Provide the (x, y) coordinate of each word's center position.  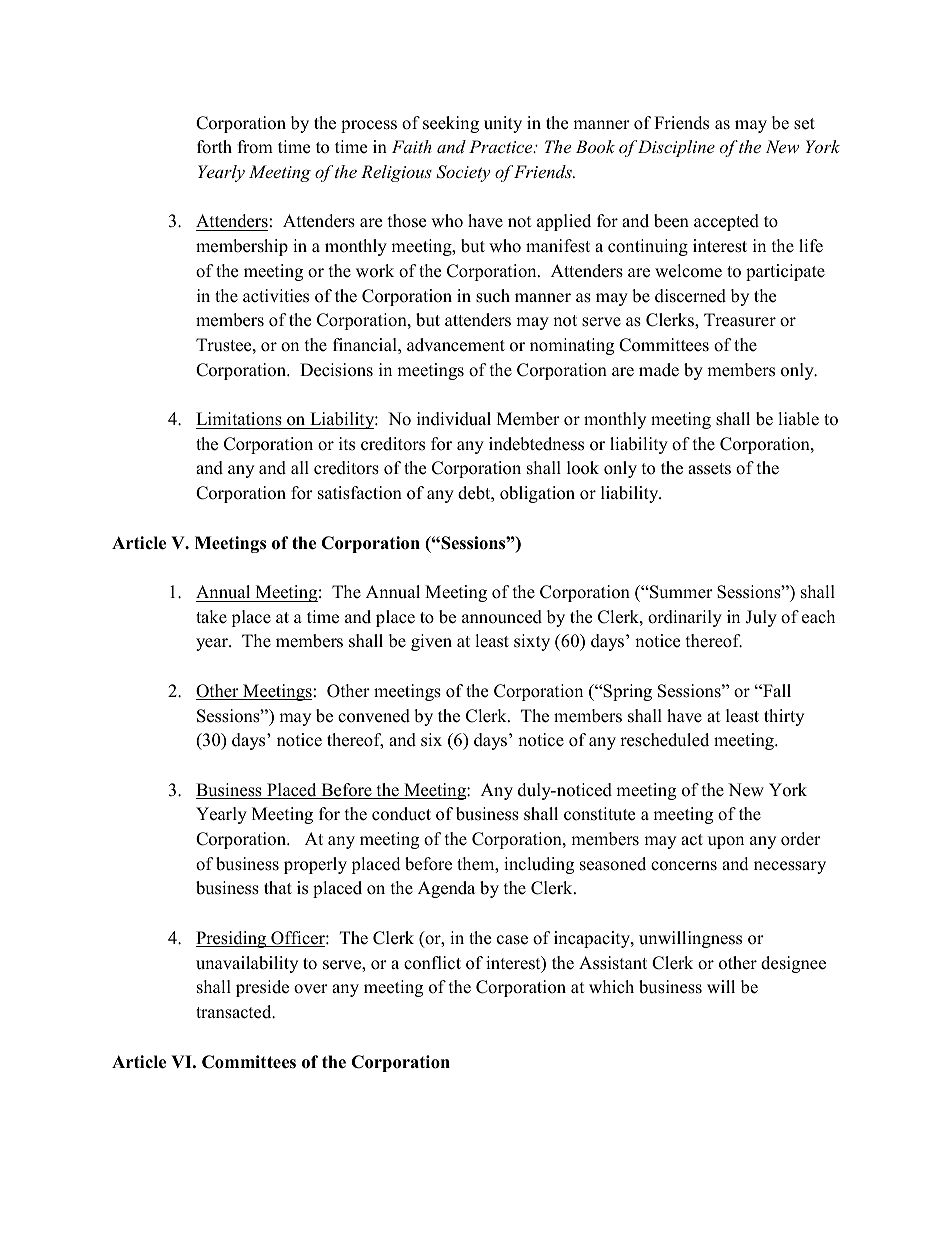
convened (374, 716)
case (512, 940)
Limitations (239, 419)
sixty (532, 642)
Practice (502, 146)
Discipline (676, 148)
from (255, 147)
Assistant (613, 963)
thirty (784, 717)
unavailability (247, 964)
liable (798, 419)
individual (454, 419)
